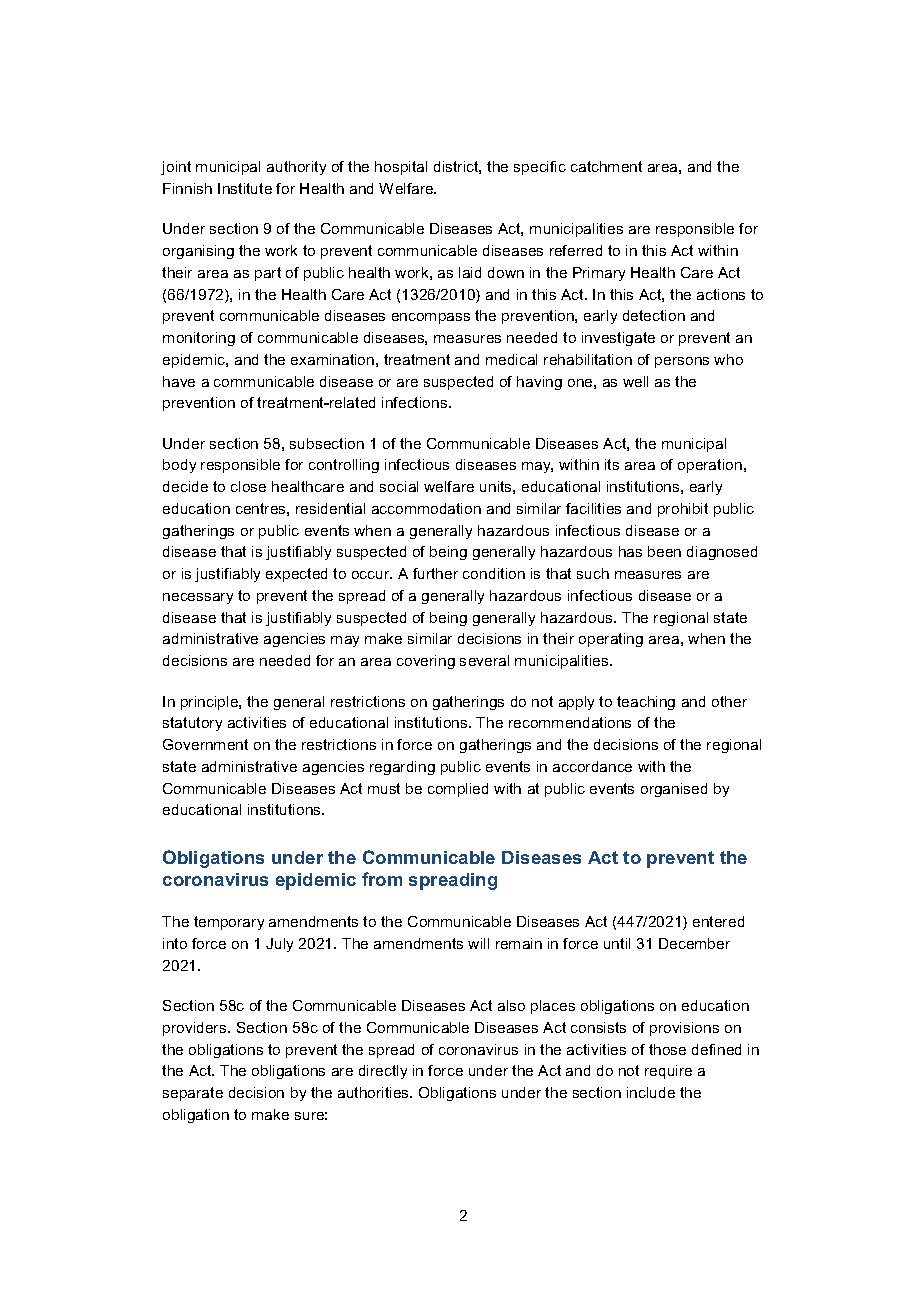 This page has height=1308, width=924. What do you see at coordinates (179, 381) in the page?
I see `have` at bounding box center [179, 381].
